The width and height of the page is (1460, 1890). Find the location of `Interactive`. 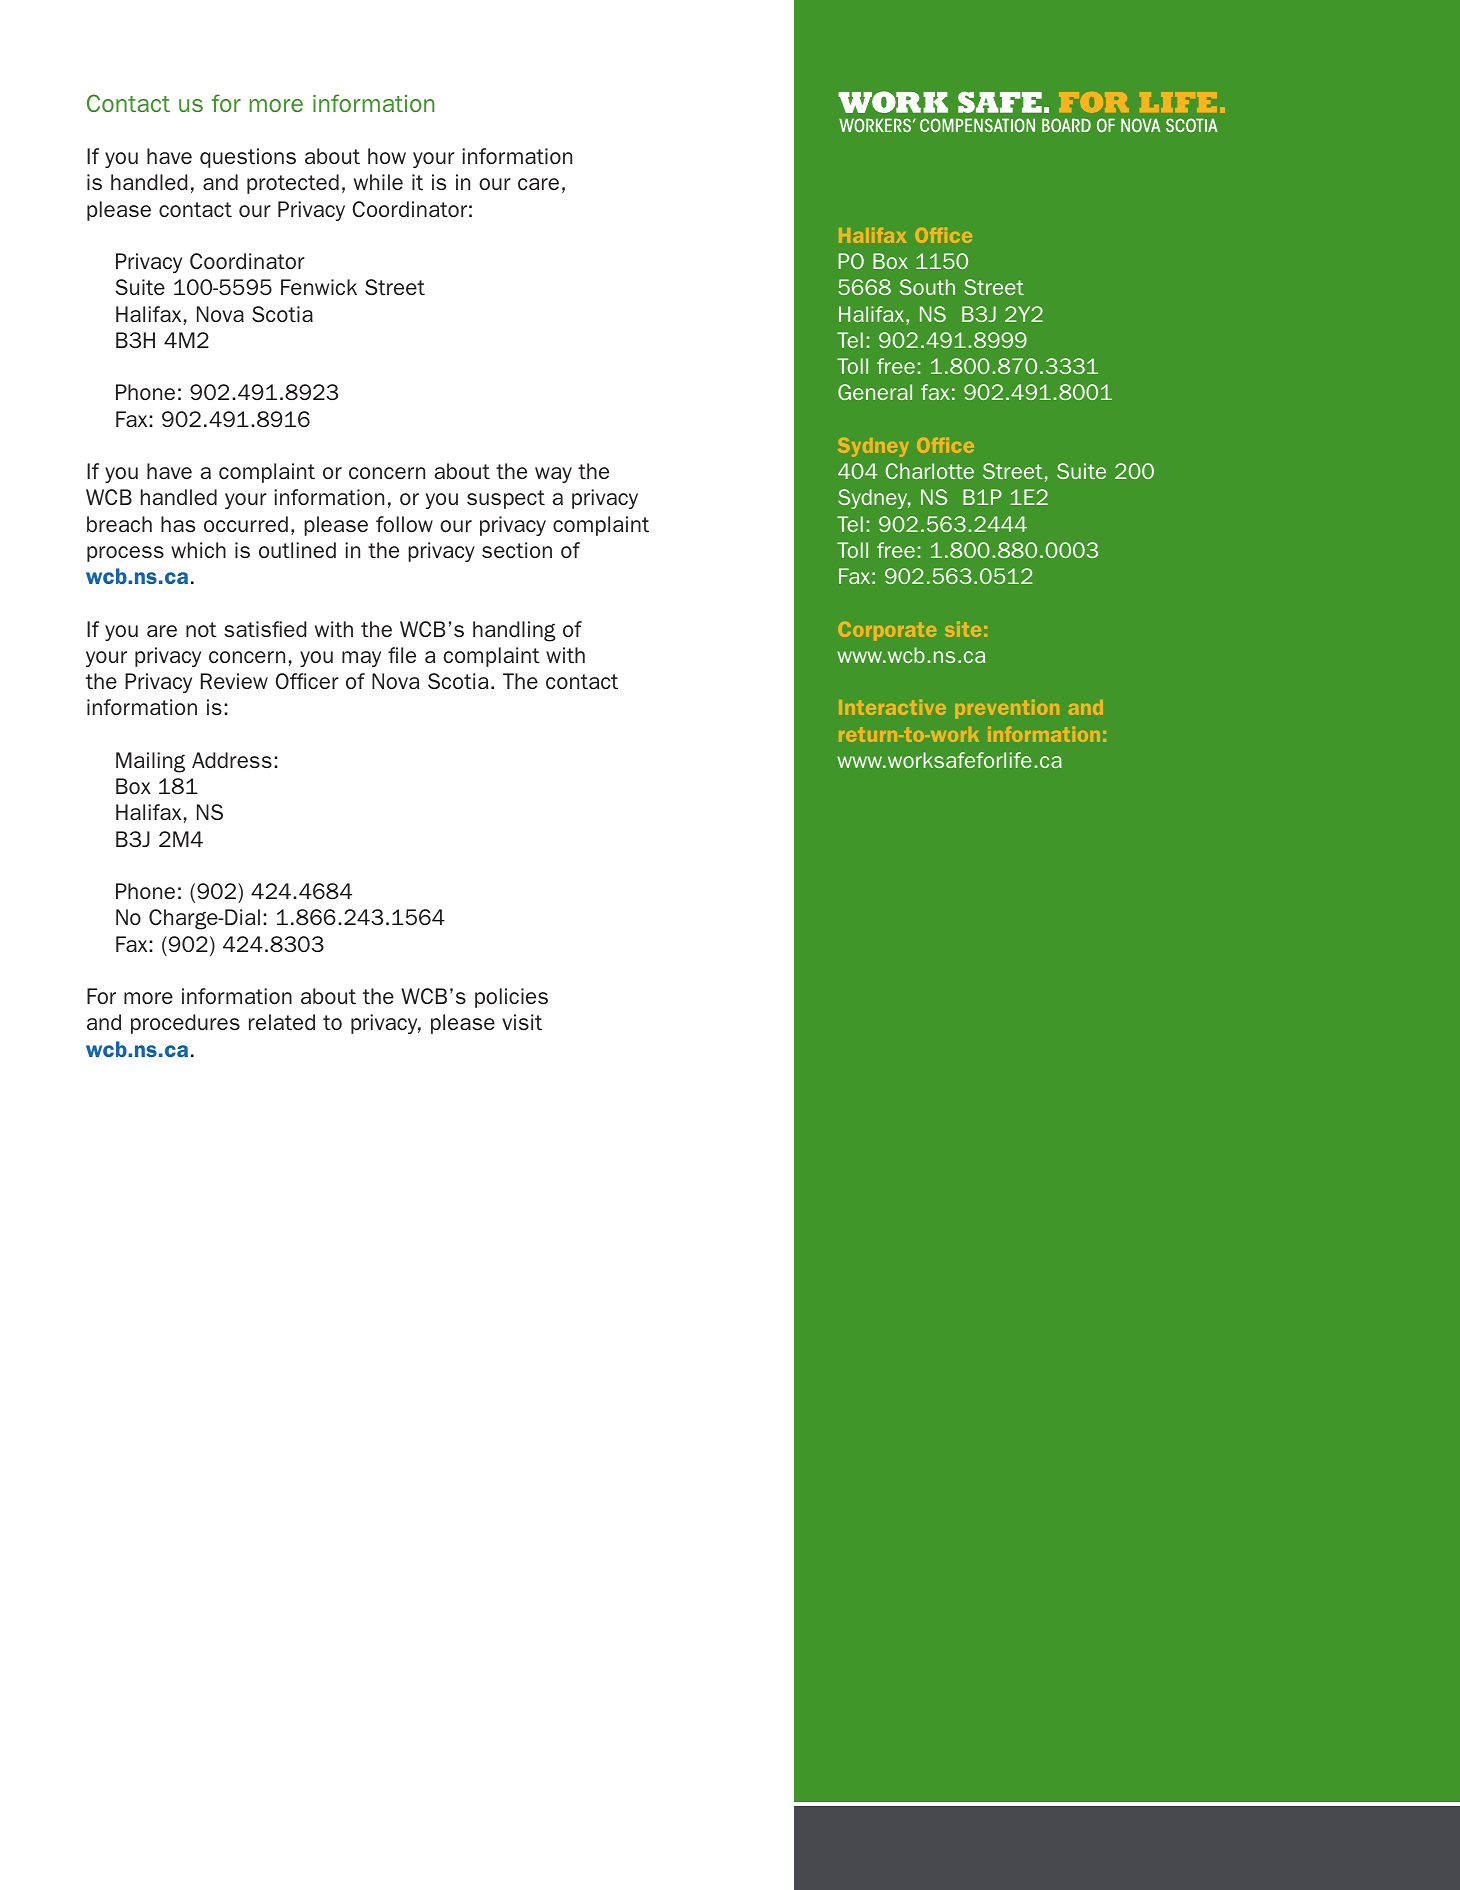

Interactive is located at coordinates (892, 707).
